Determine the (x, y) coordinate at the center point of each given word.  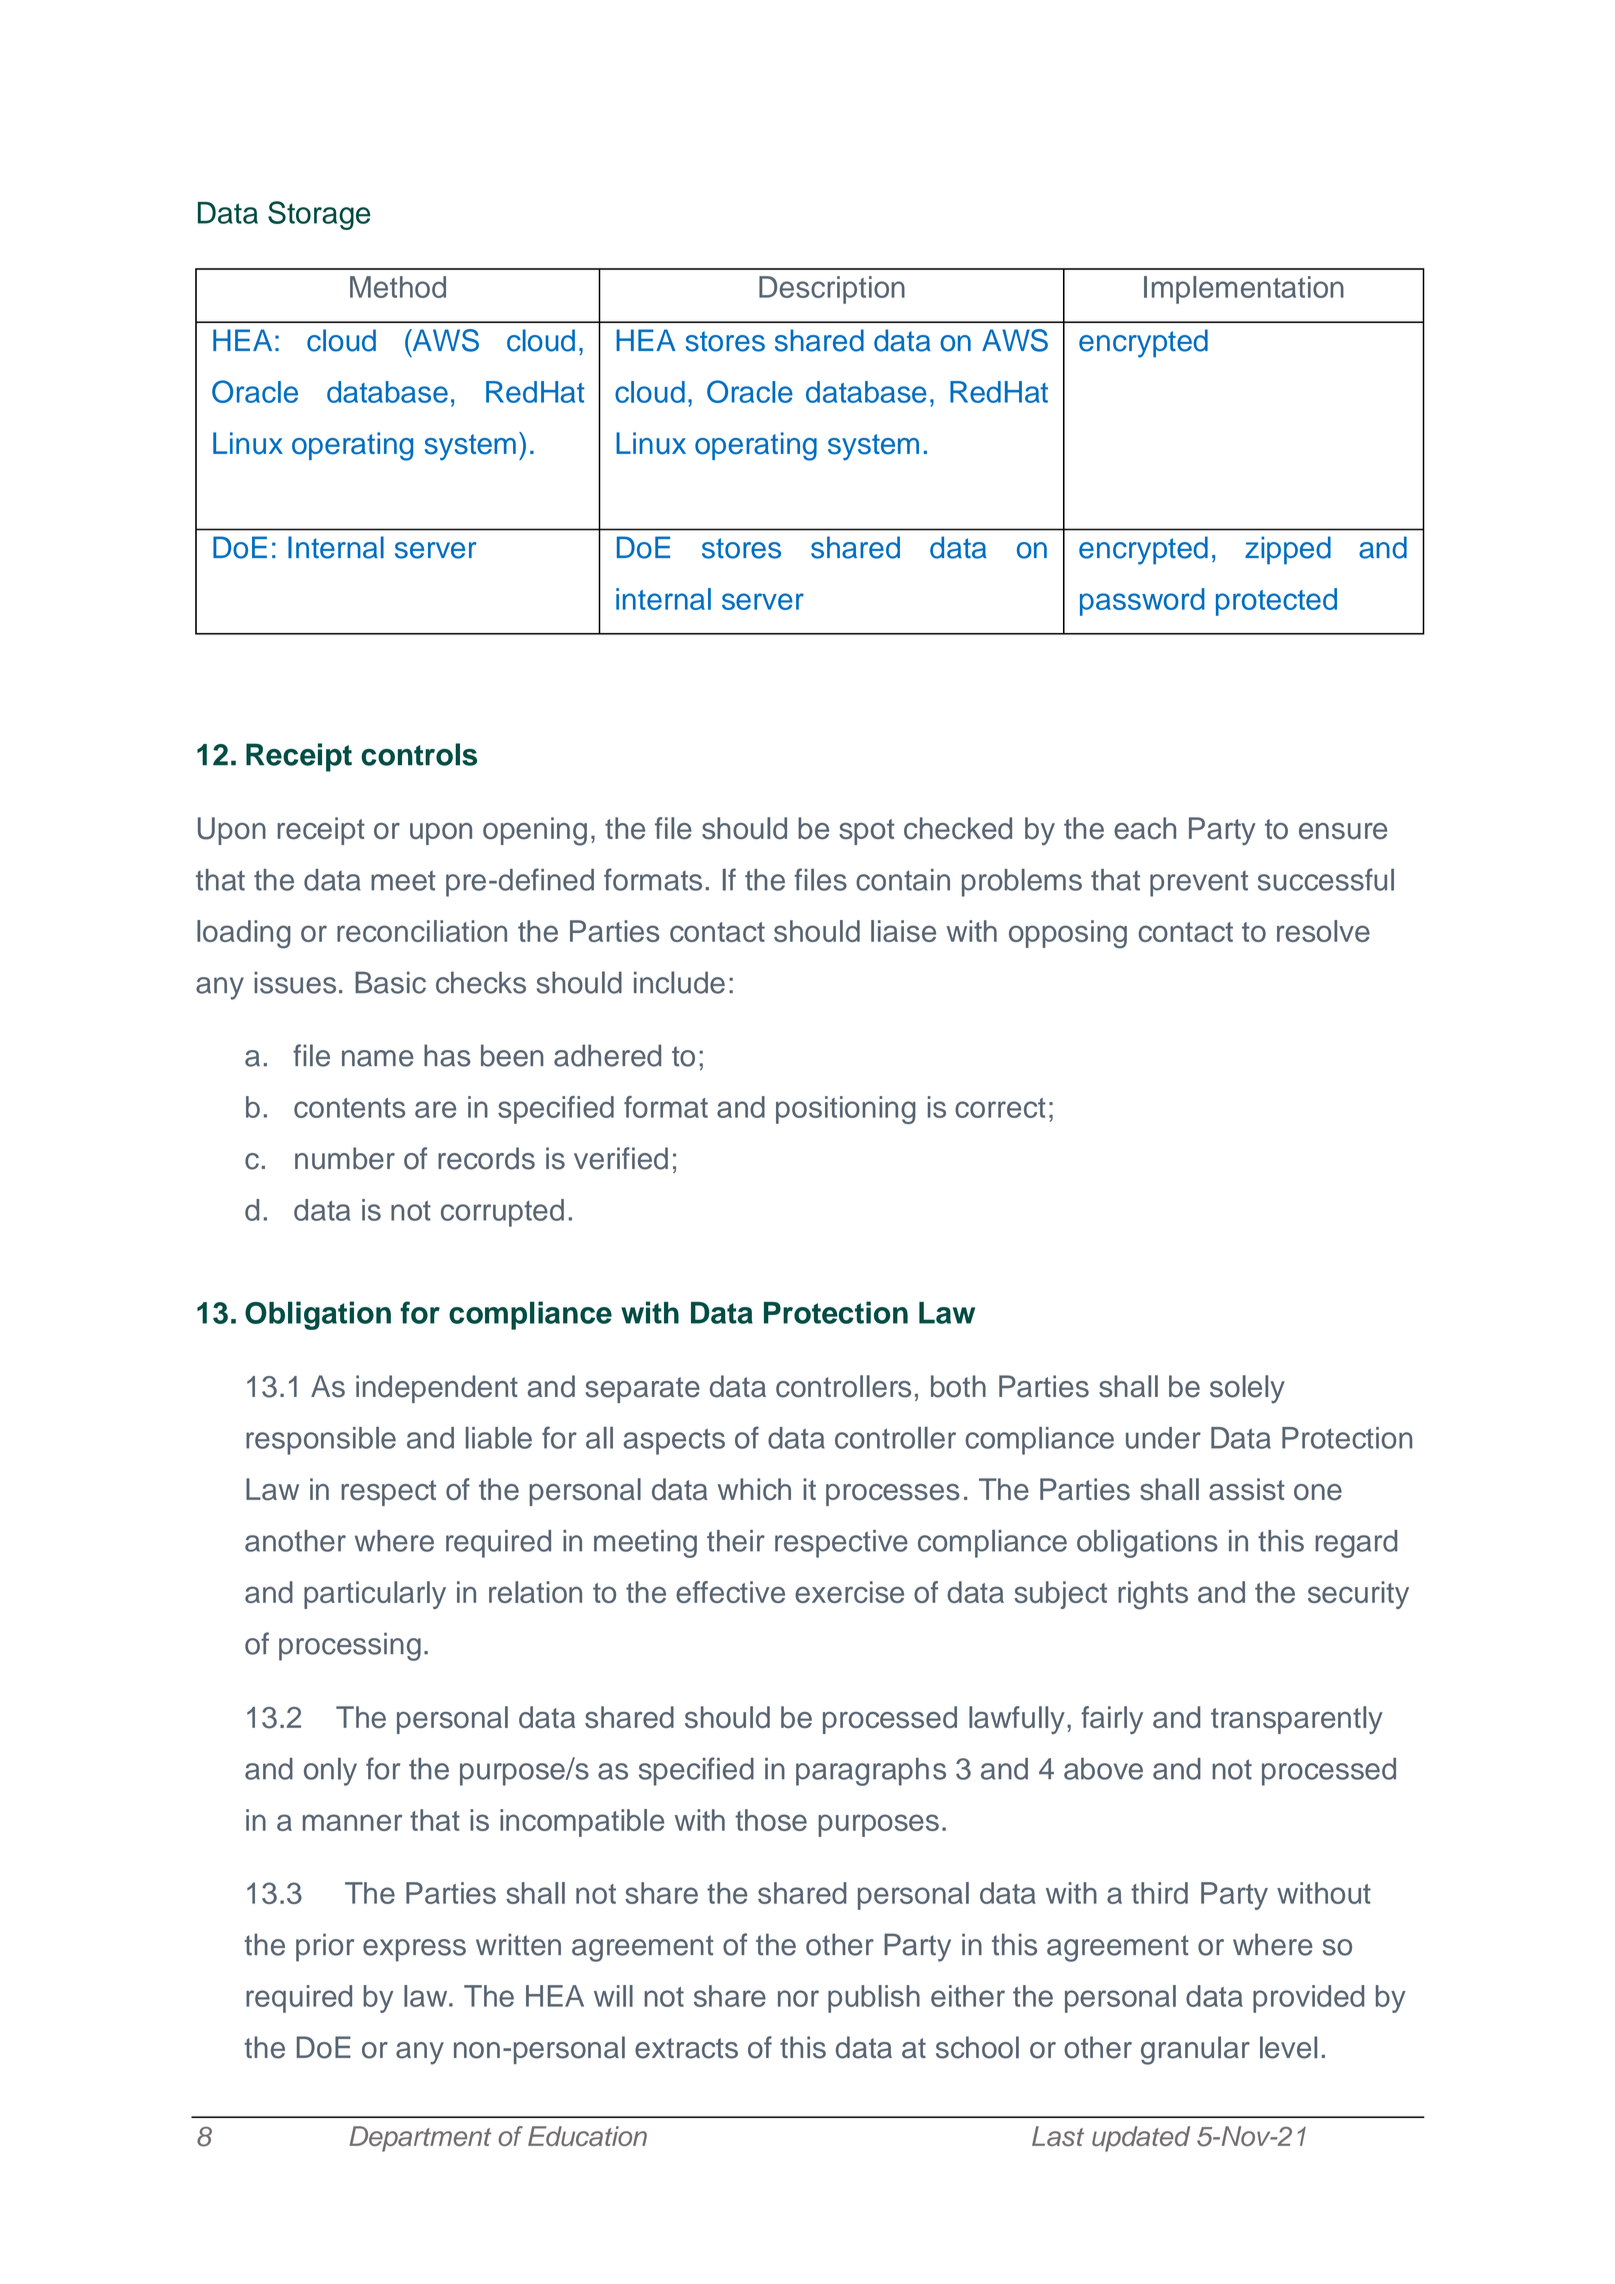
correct (1000, 1108)
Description (832, 290)
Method (398, 287)
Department (420, 2139)
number (345, 1158)
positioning (846, 1110)
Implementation (1244, 290)
